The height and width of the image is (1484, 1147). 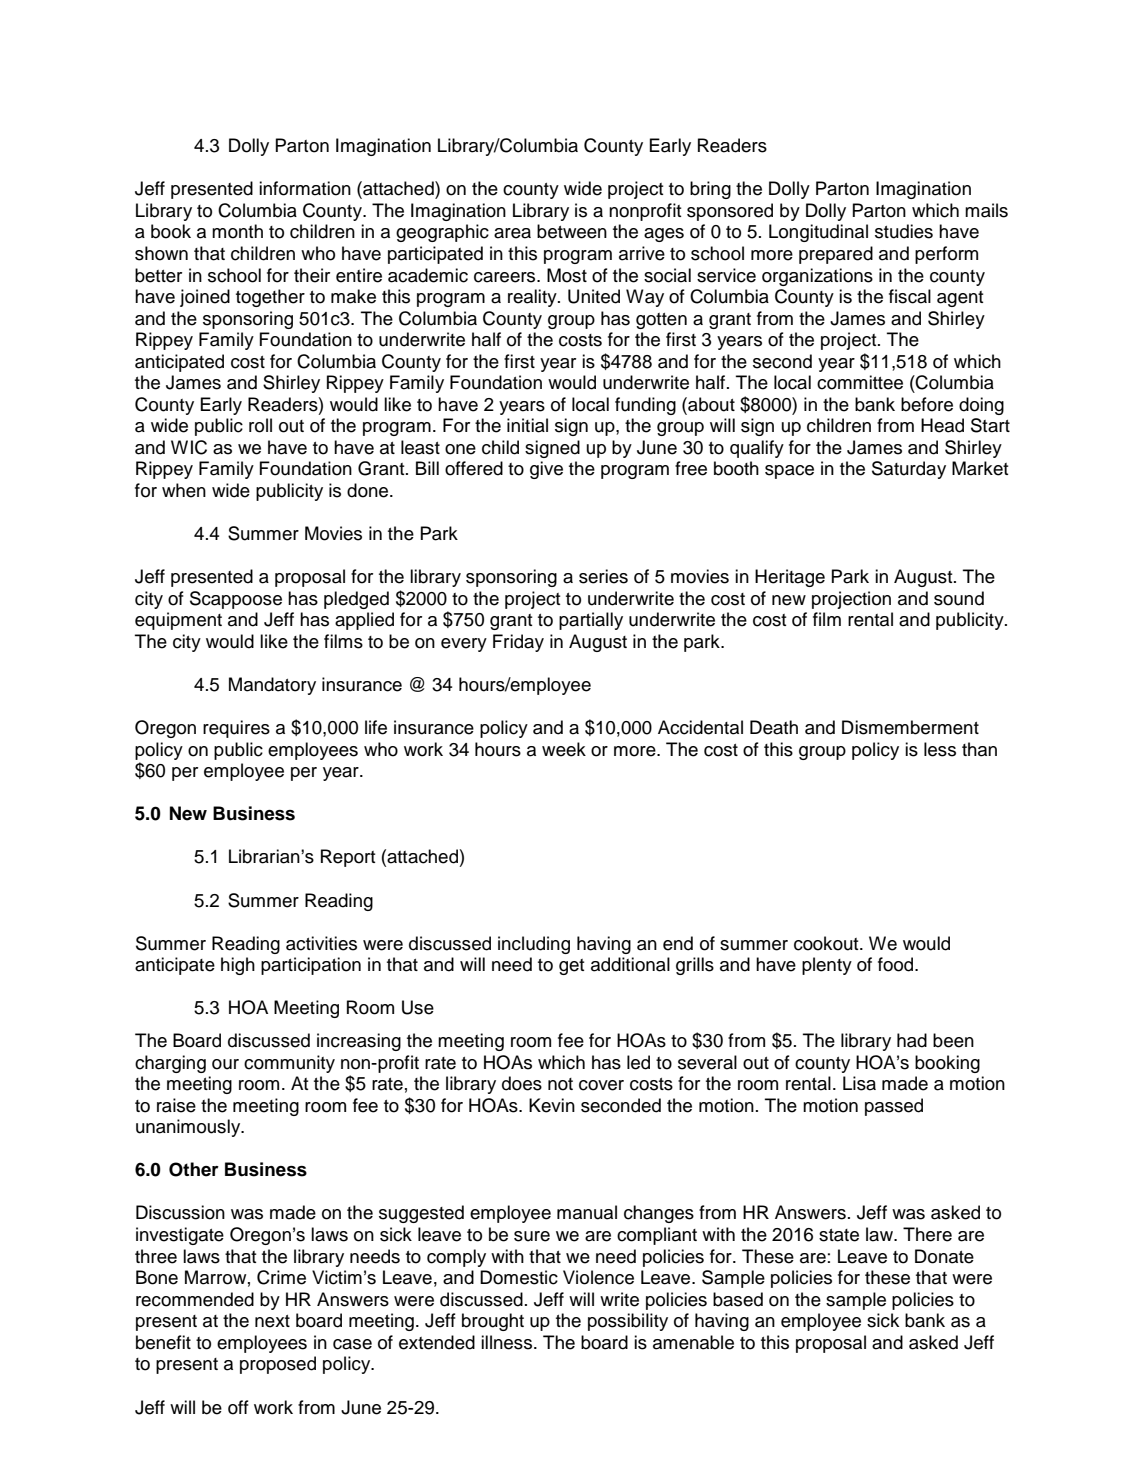 What do you see at coordinates (897, 964) in the image?
I see `food` at bounding box center [897, 964].
